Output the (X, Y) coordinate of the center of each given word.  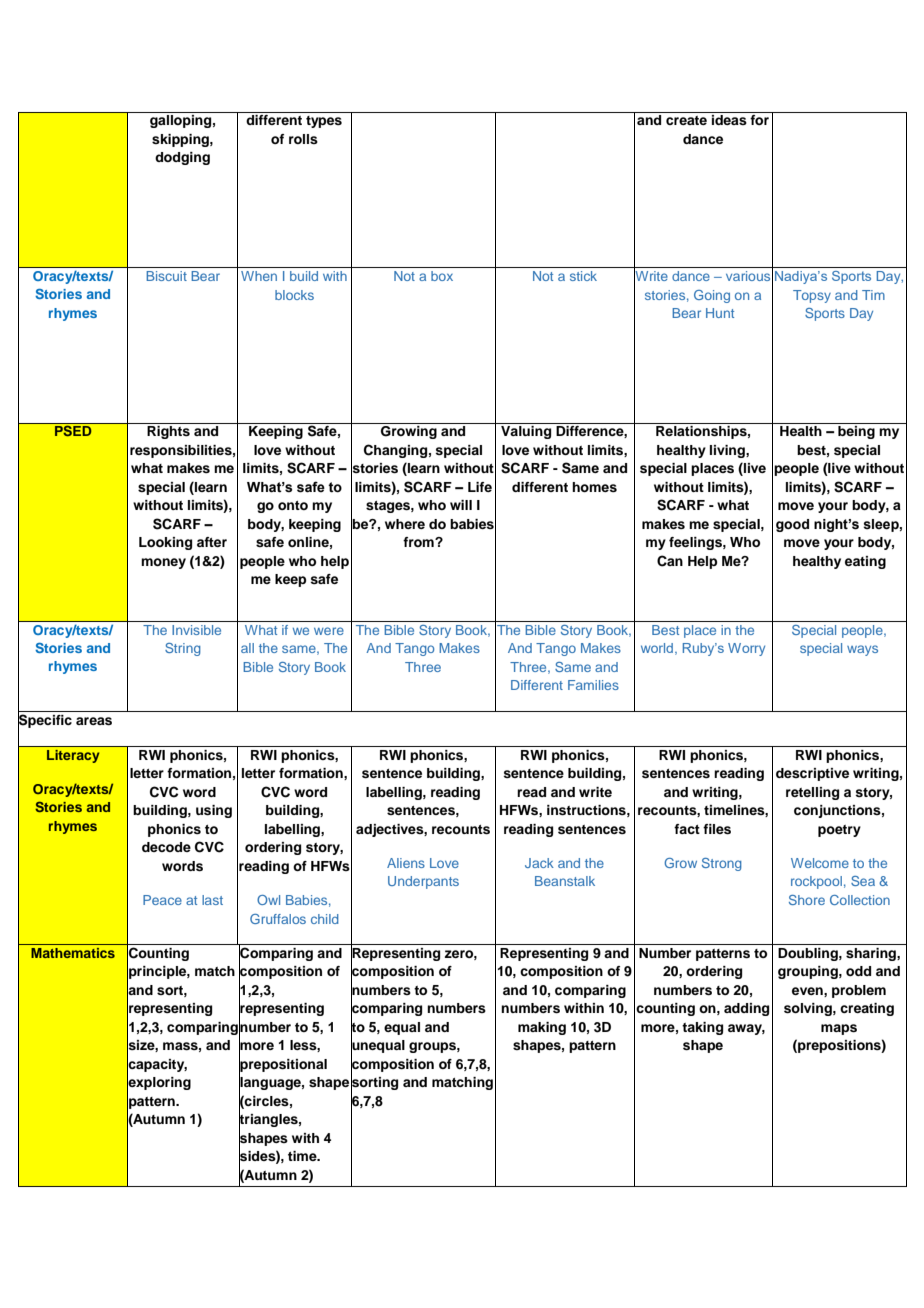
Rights (168, 432)
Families (593, 685)
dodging (182, 158)
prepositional (283, 1065)
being (856, 432)
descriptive (812, 774)
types (324, 122)
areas (94, 721)
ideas (729, 120)
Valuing (526, 432)
